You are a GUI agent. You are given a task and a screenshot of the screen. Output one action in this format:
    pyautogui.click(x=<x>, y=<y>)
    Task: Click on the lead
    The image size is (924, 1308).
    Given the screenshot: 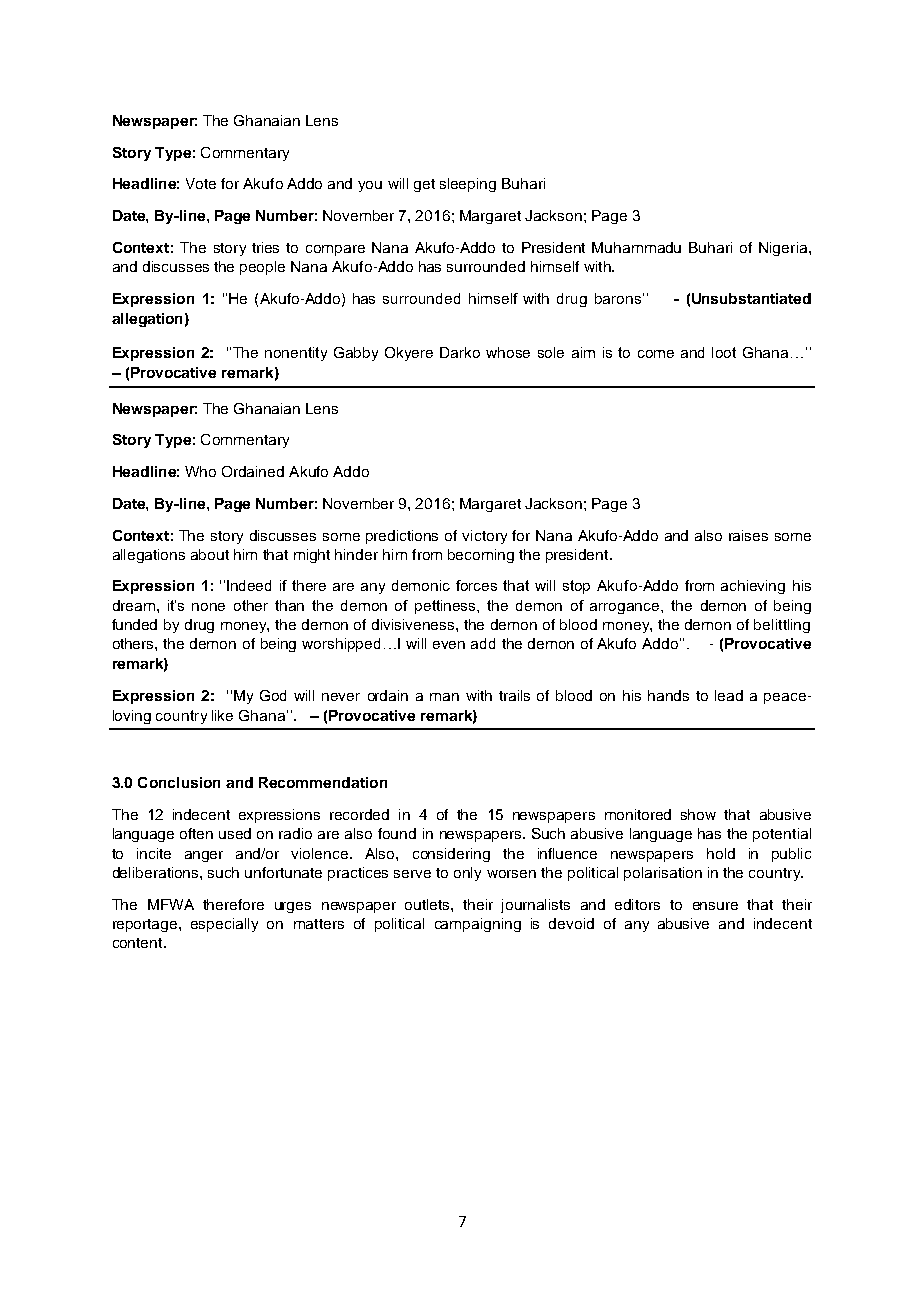 What is the action you would take?
    pyautogui.click(x=729, y=695)
